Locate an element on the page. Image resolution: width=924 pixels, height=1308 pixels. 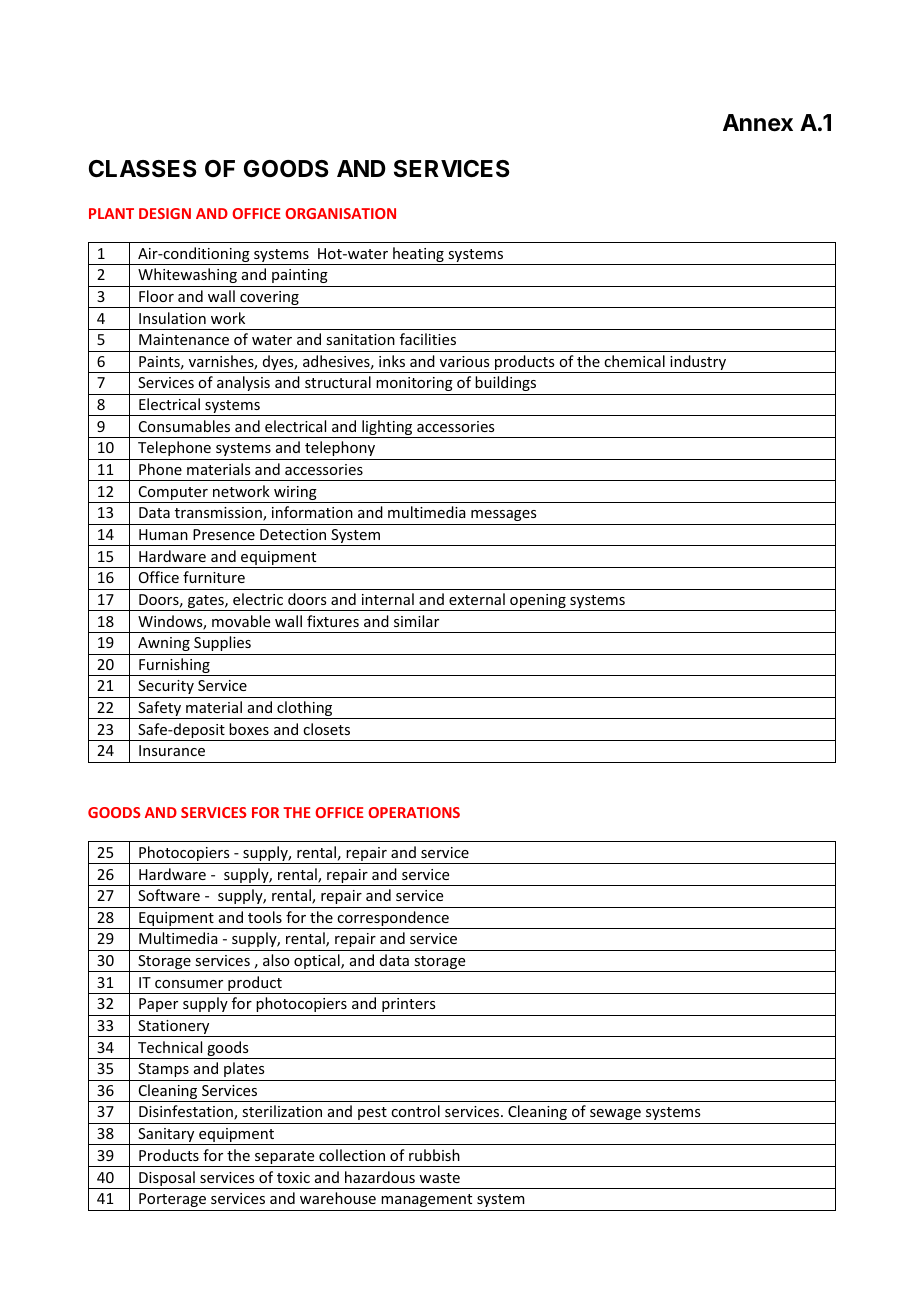
Furnishing is located at coordinates (174, 667).
